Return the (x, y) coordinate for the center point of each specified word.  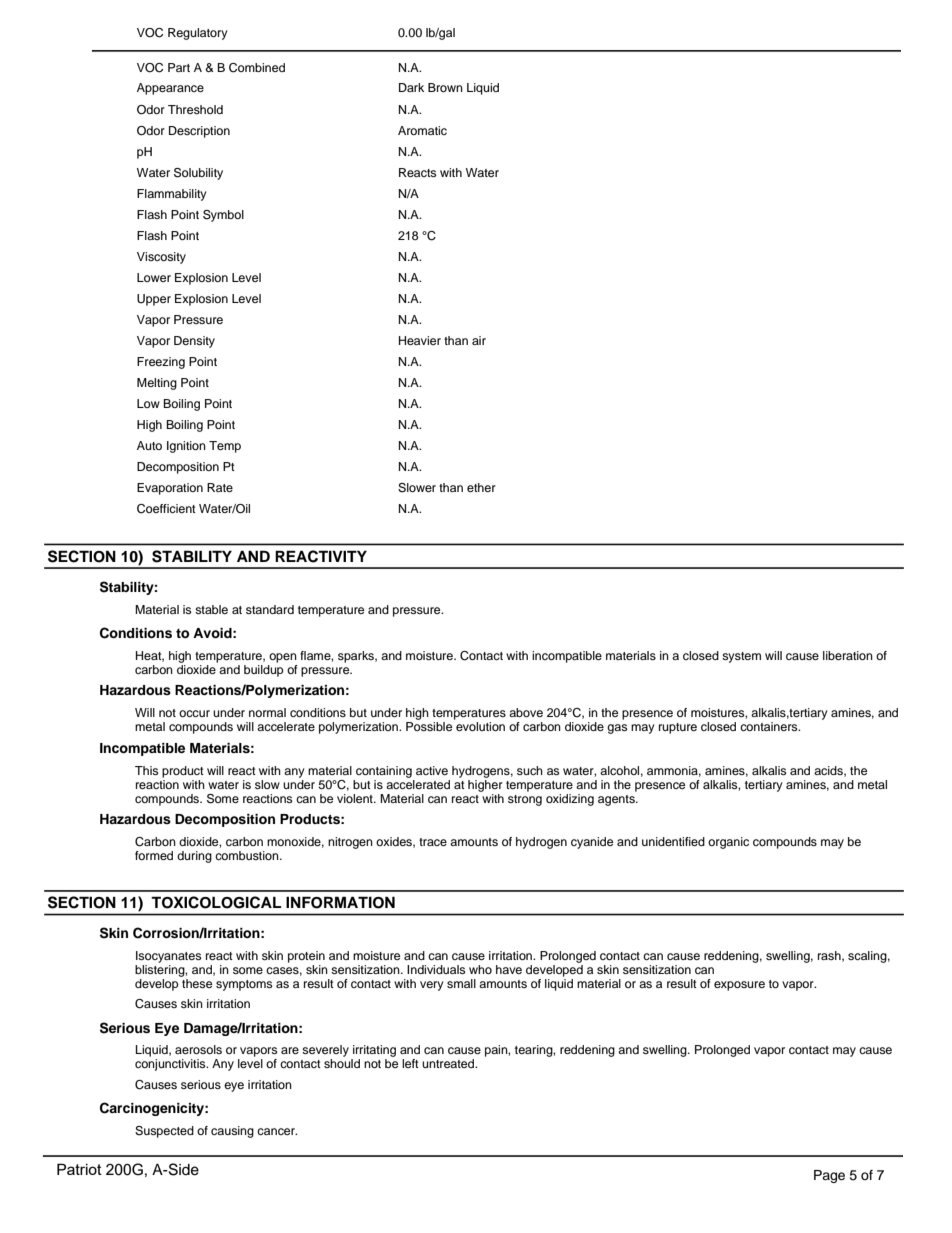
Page (829, 1176)
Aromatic (422, 130)
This (146, 770)
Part (179, 67)
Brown (445, 87)
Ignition (186, 447)
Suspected (164, 1132)
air (479, 340)
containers (770, 726)
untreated (449, 1063)
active (432, 770)
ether (481, 487)
